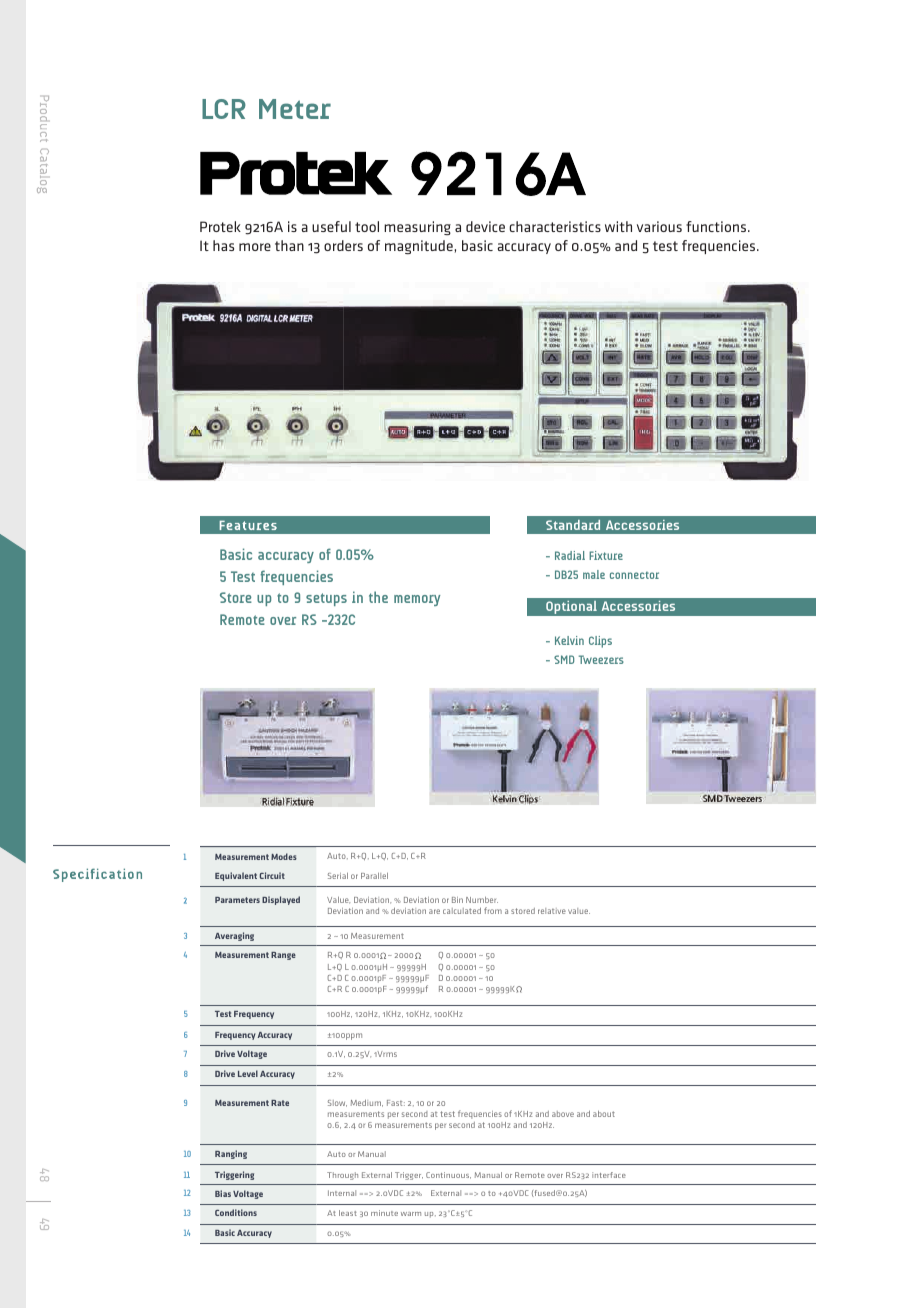 The height and width of the page is (1308, 924). I want to click on device, so click(485, 226).
